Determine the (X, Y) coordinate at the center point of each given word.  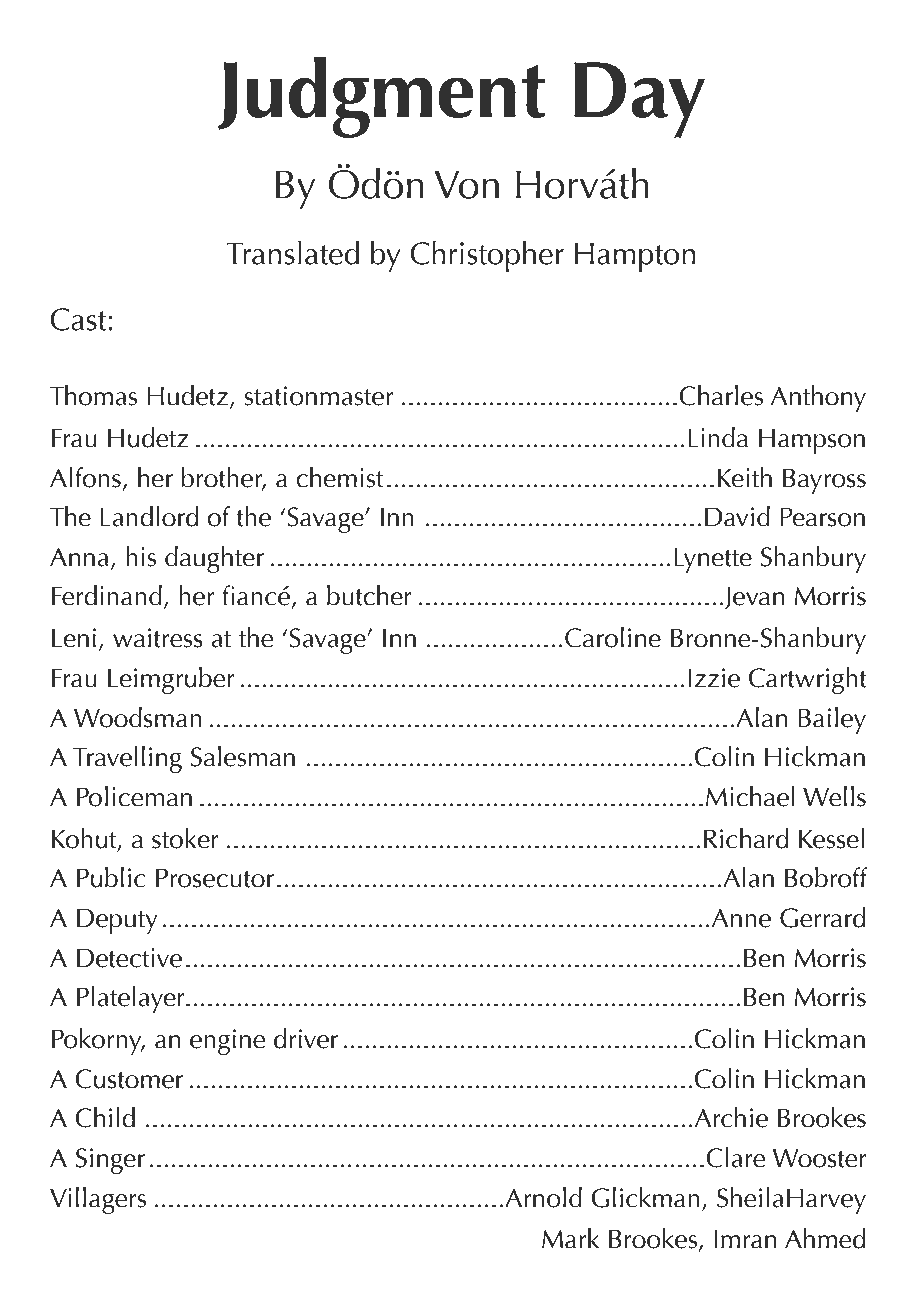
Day (639, 100)
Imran (745, 1239)
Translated (293, 253)
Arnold (543, 1197)
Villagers (98, 1200)
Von (466, 184)
